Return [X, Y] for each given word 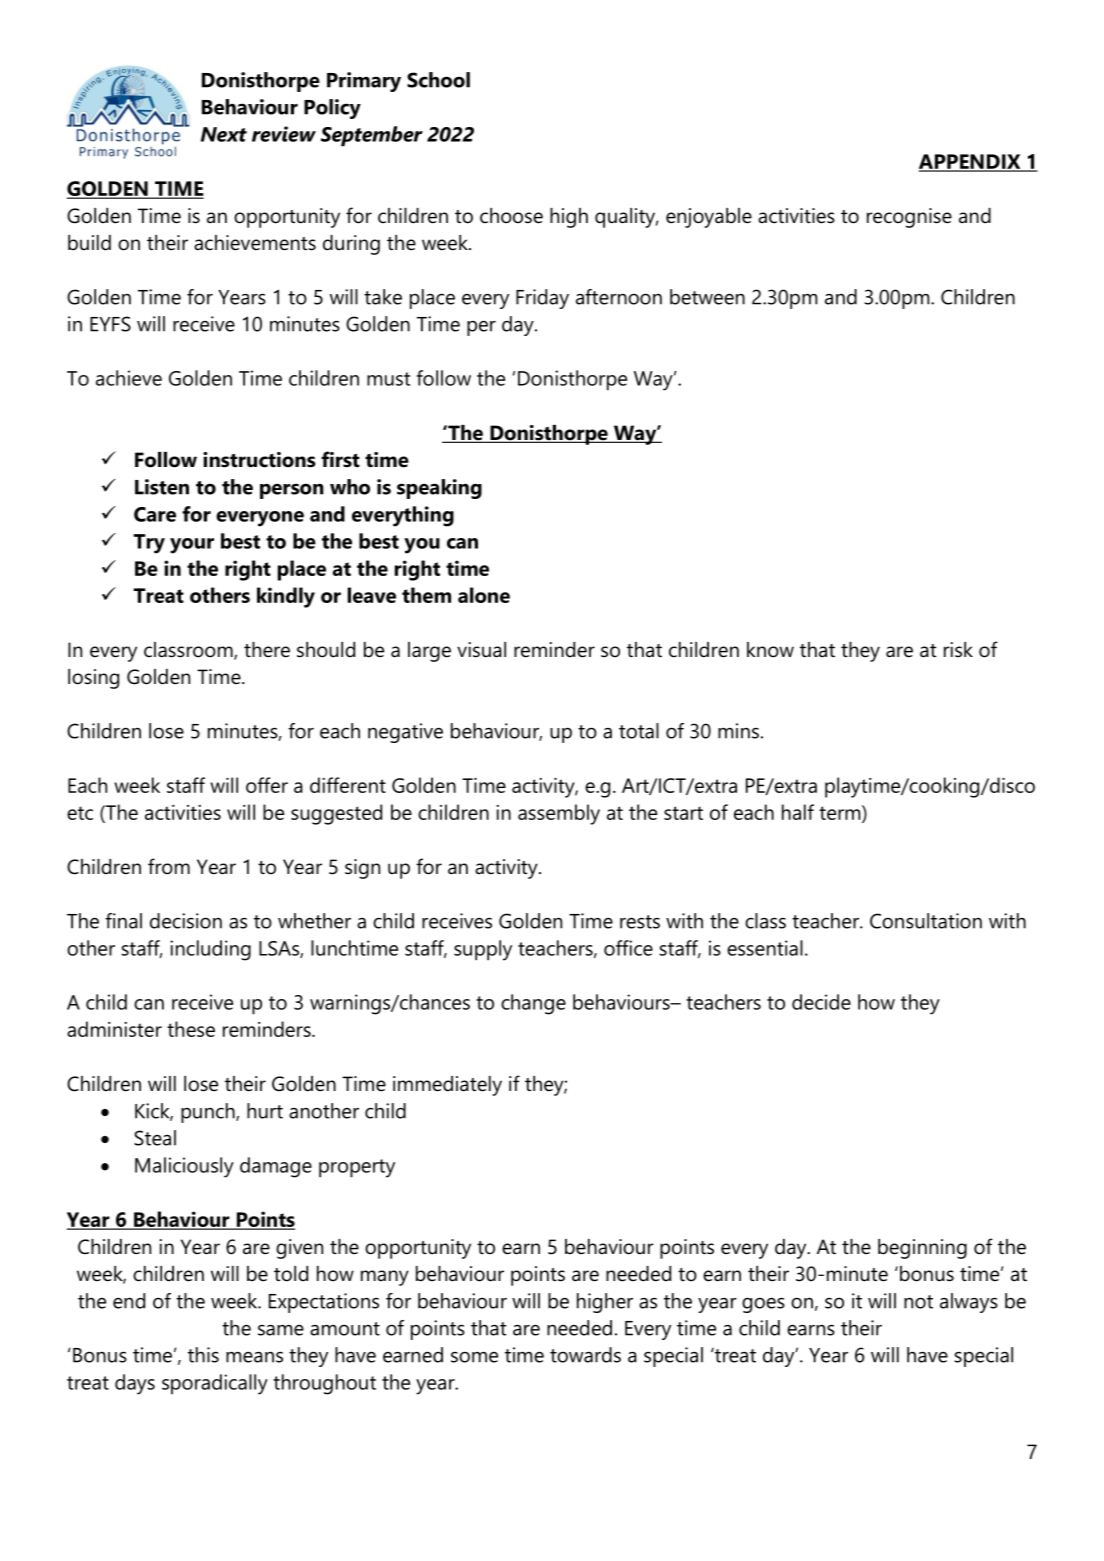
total [639, 731]
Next [224, 134]
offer [267, 785]
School [438, 80]
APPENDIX [971, 162]
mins [738, 731]
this [203, 1355]
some [474, 1357]
